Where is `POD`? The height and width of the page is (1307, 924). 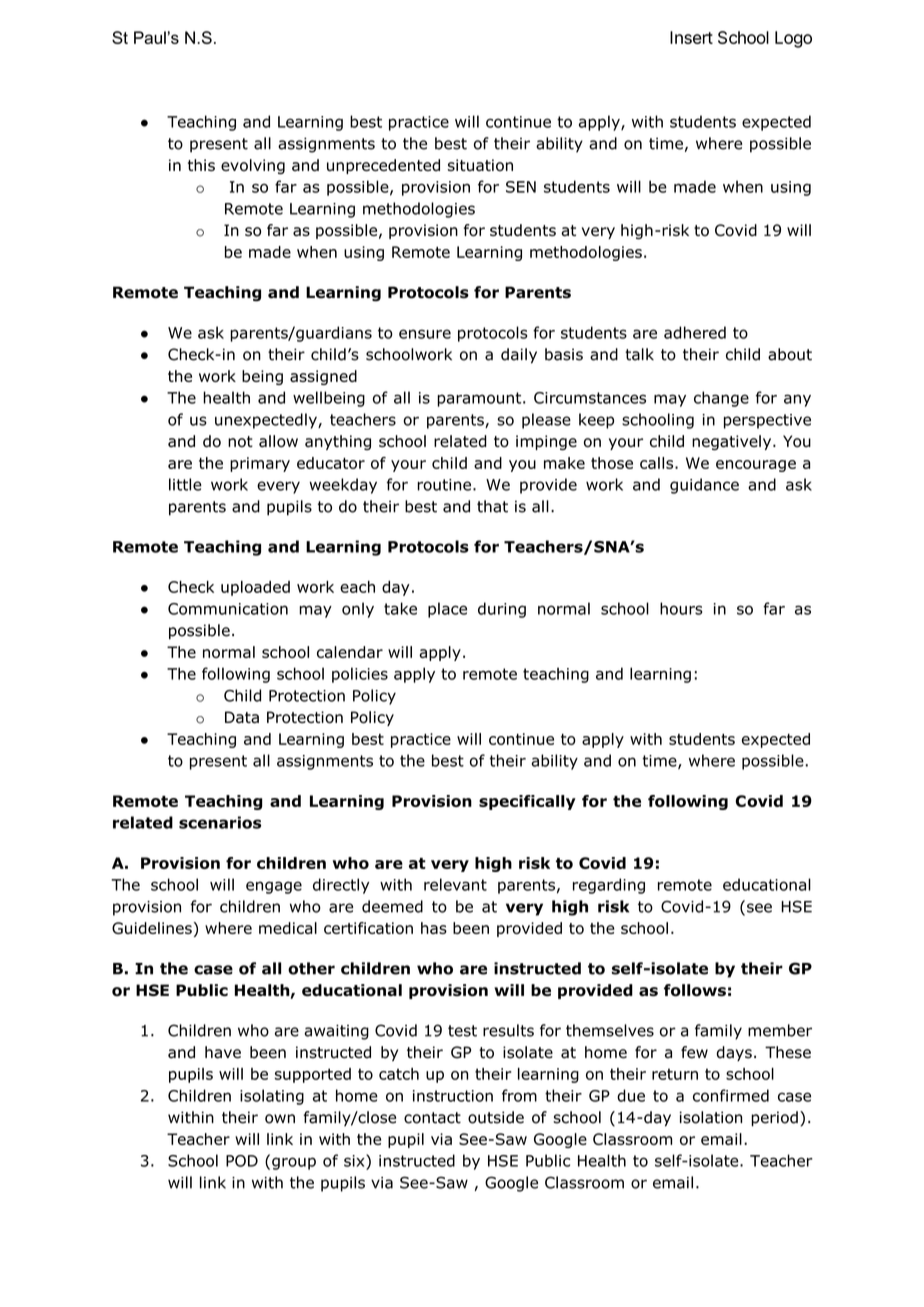
POD is located at coordinates (242, 1161).
